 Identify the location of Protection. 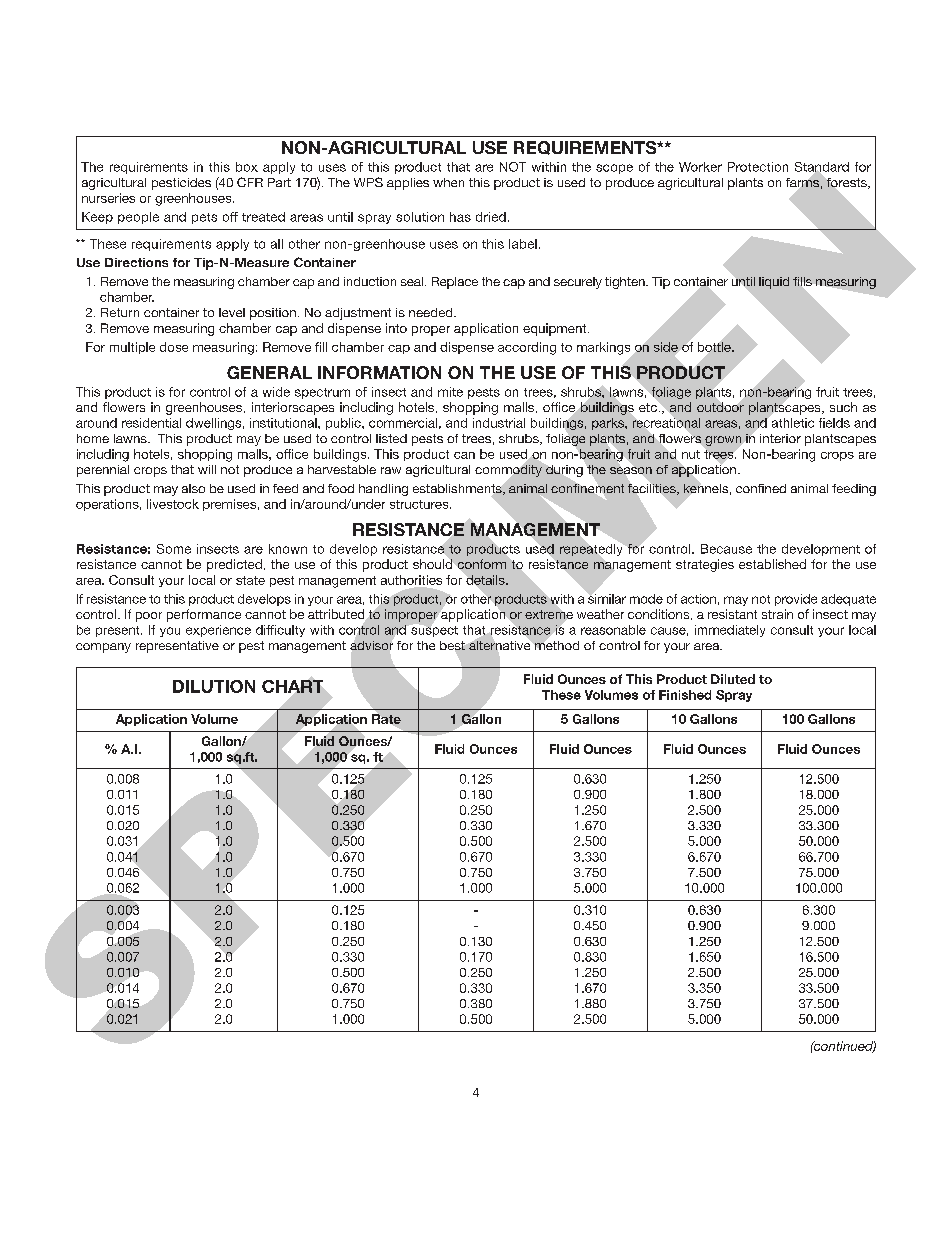
(758, 167).
